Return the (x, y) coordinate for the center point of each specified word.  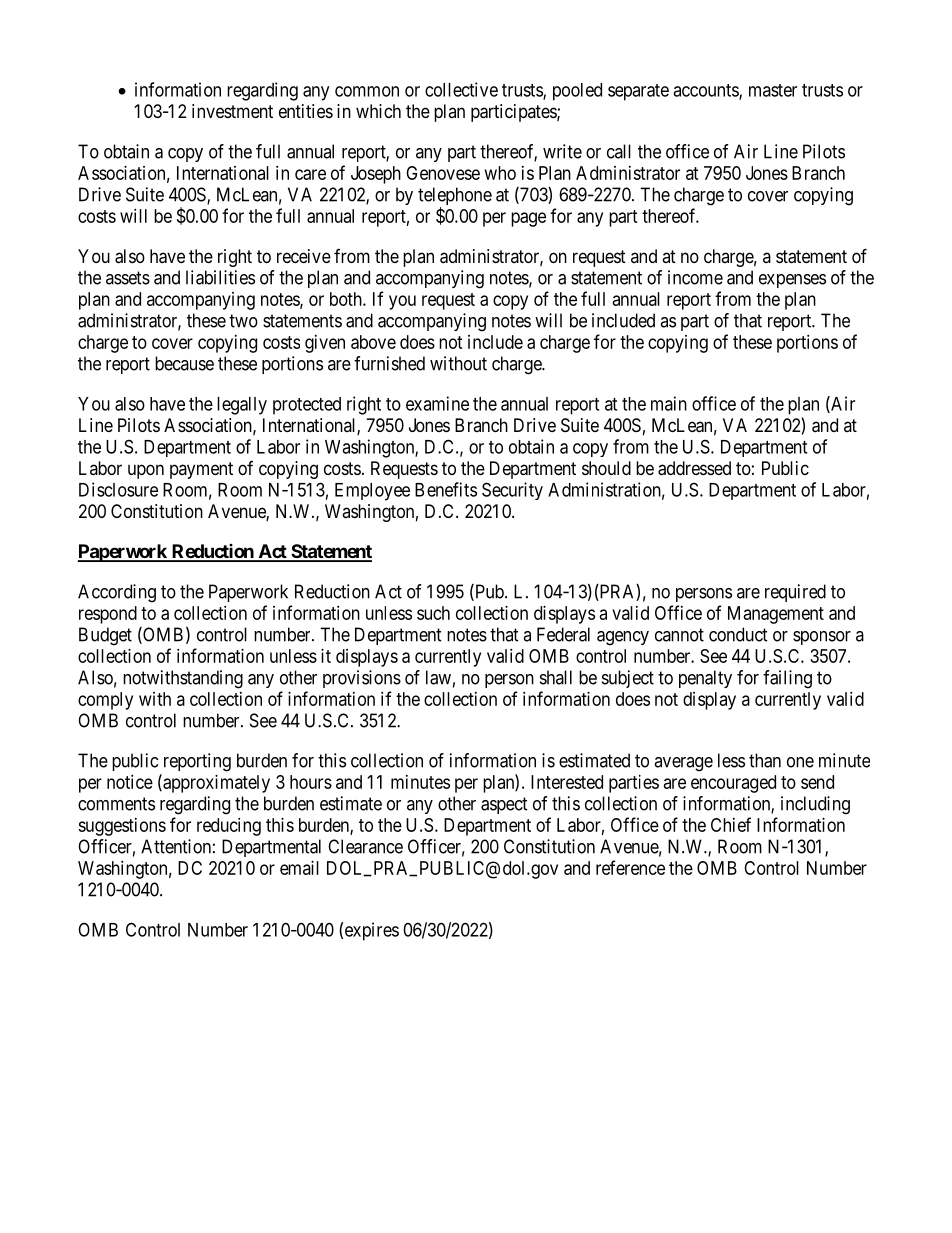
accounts (706, 91)
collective (461, 89)
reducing (229, 827)
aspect (504, 805)
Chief (731, 824)
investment (232, 111)
